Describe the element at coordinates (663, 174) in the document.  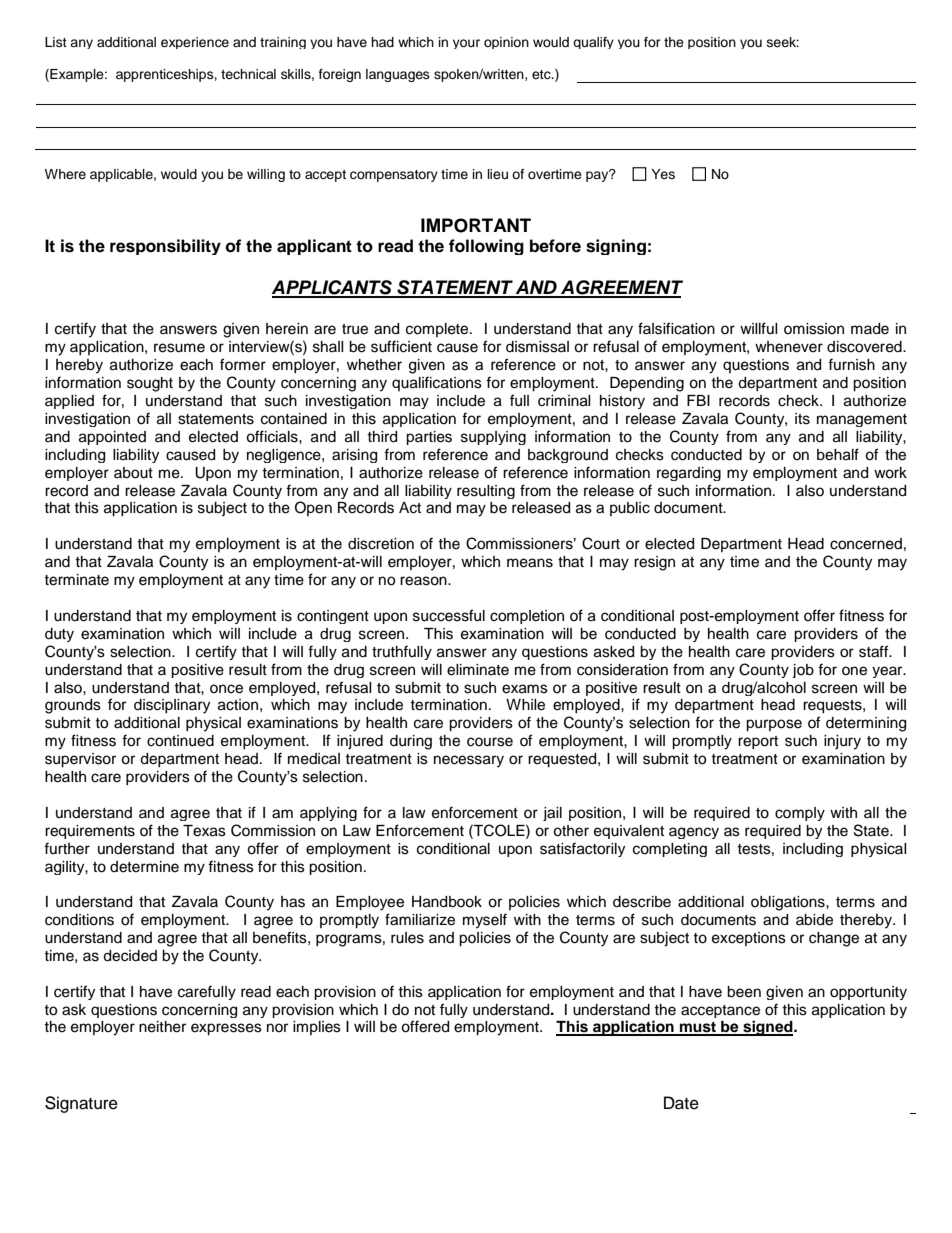
I see `Yes` at that location.
